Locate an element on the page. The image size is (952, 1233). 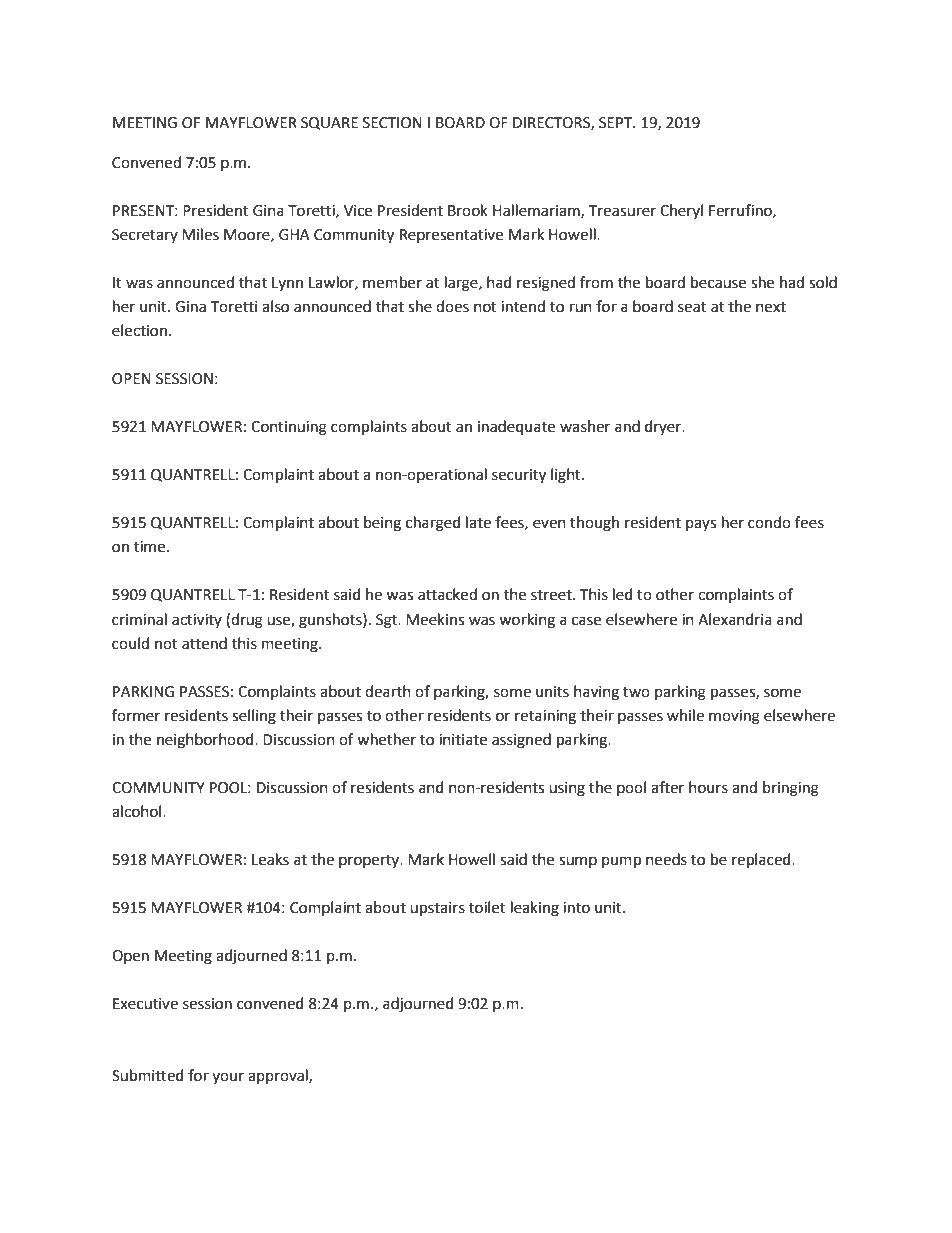
activity is located at coordinates (197, 621).
